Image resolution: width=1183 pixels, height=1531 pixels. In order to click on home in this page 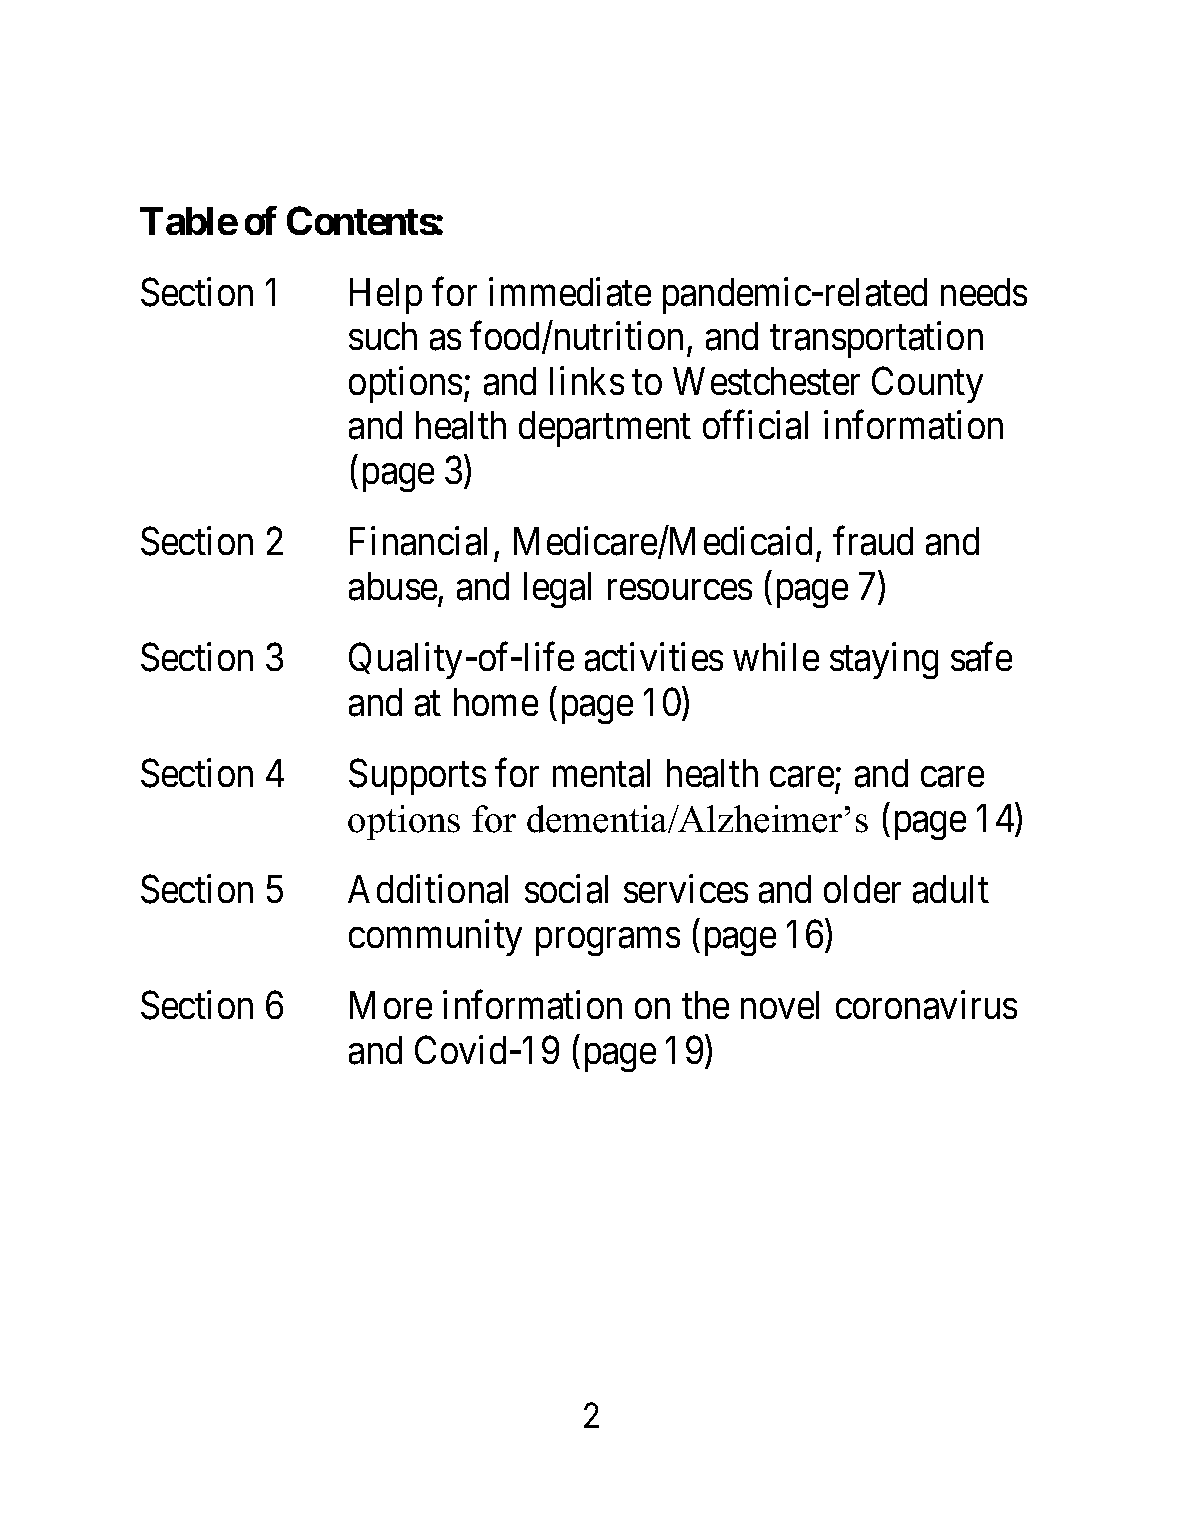, I will do `click(496, 702)`.
